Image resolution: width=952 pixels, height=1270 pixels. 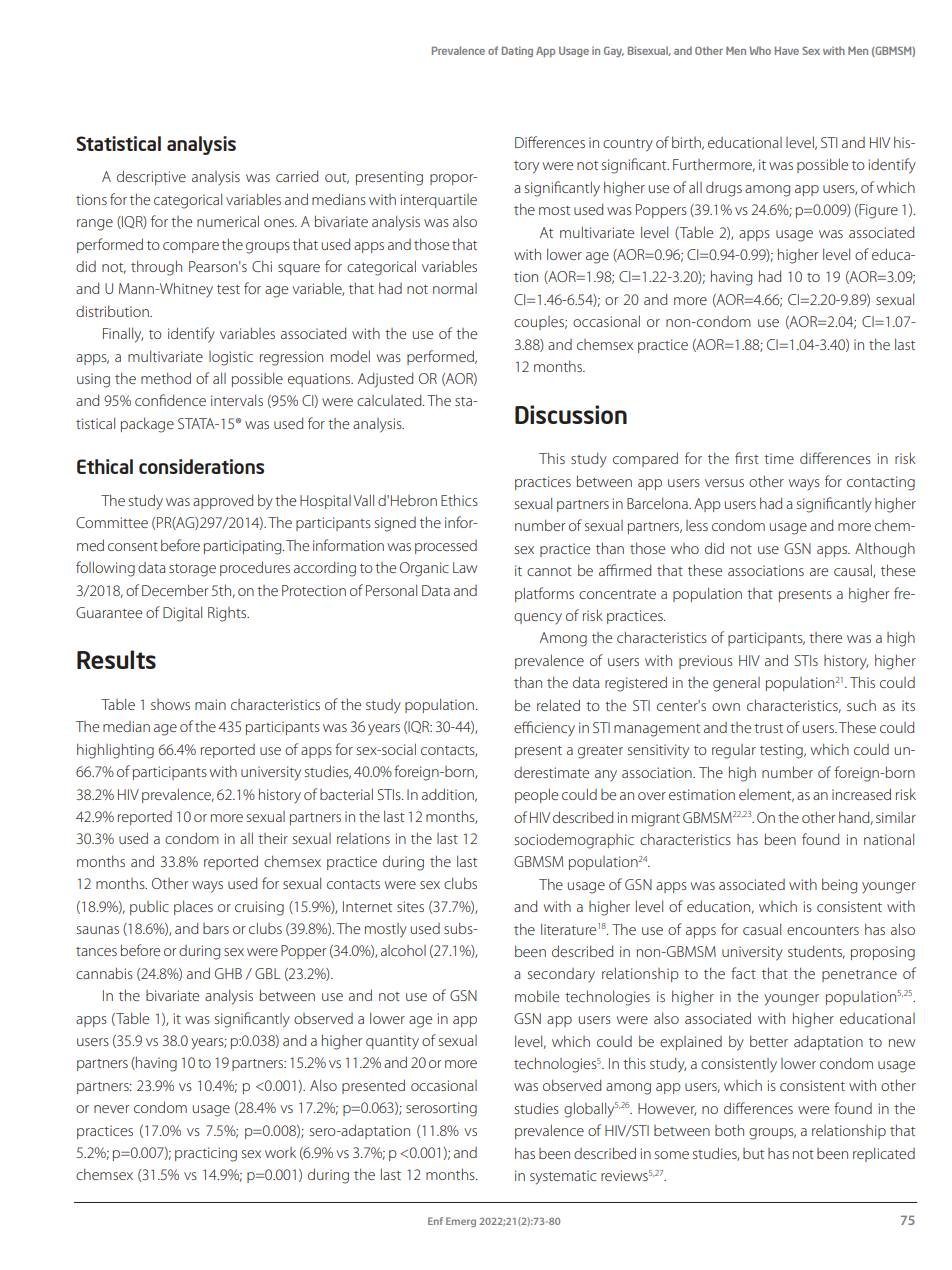 What do you see at coordinates (461, 1222) in the screenshot?
I see `Emerg` at bounding box center [461, 1222].
